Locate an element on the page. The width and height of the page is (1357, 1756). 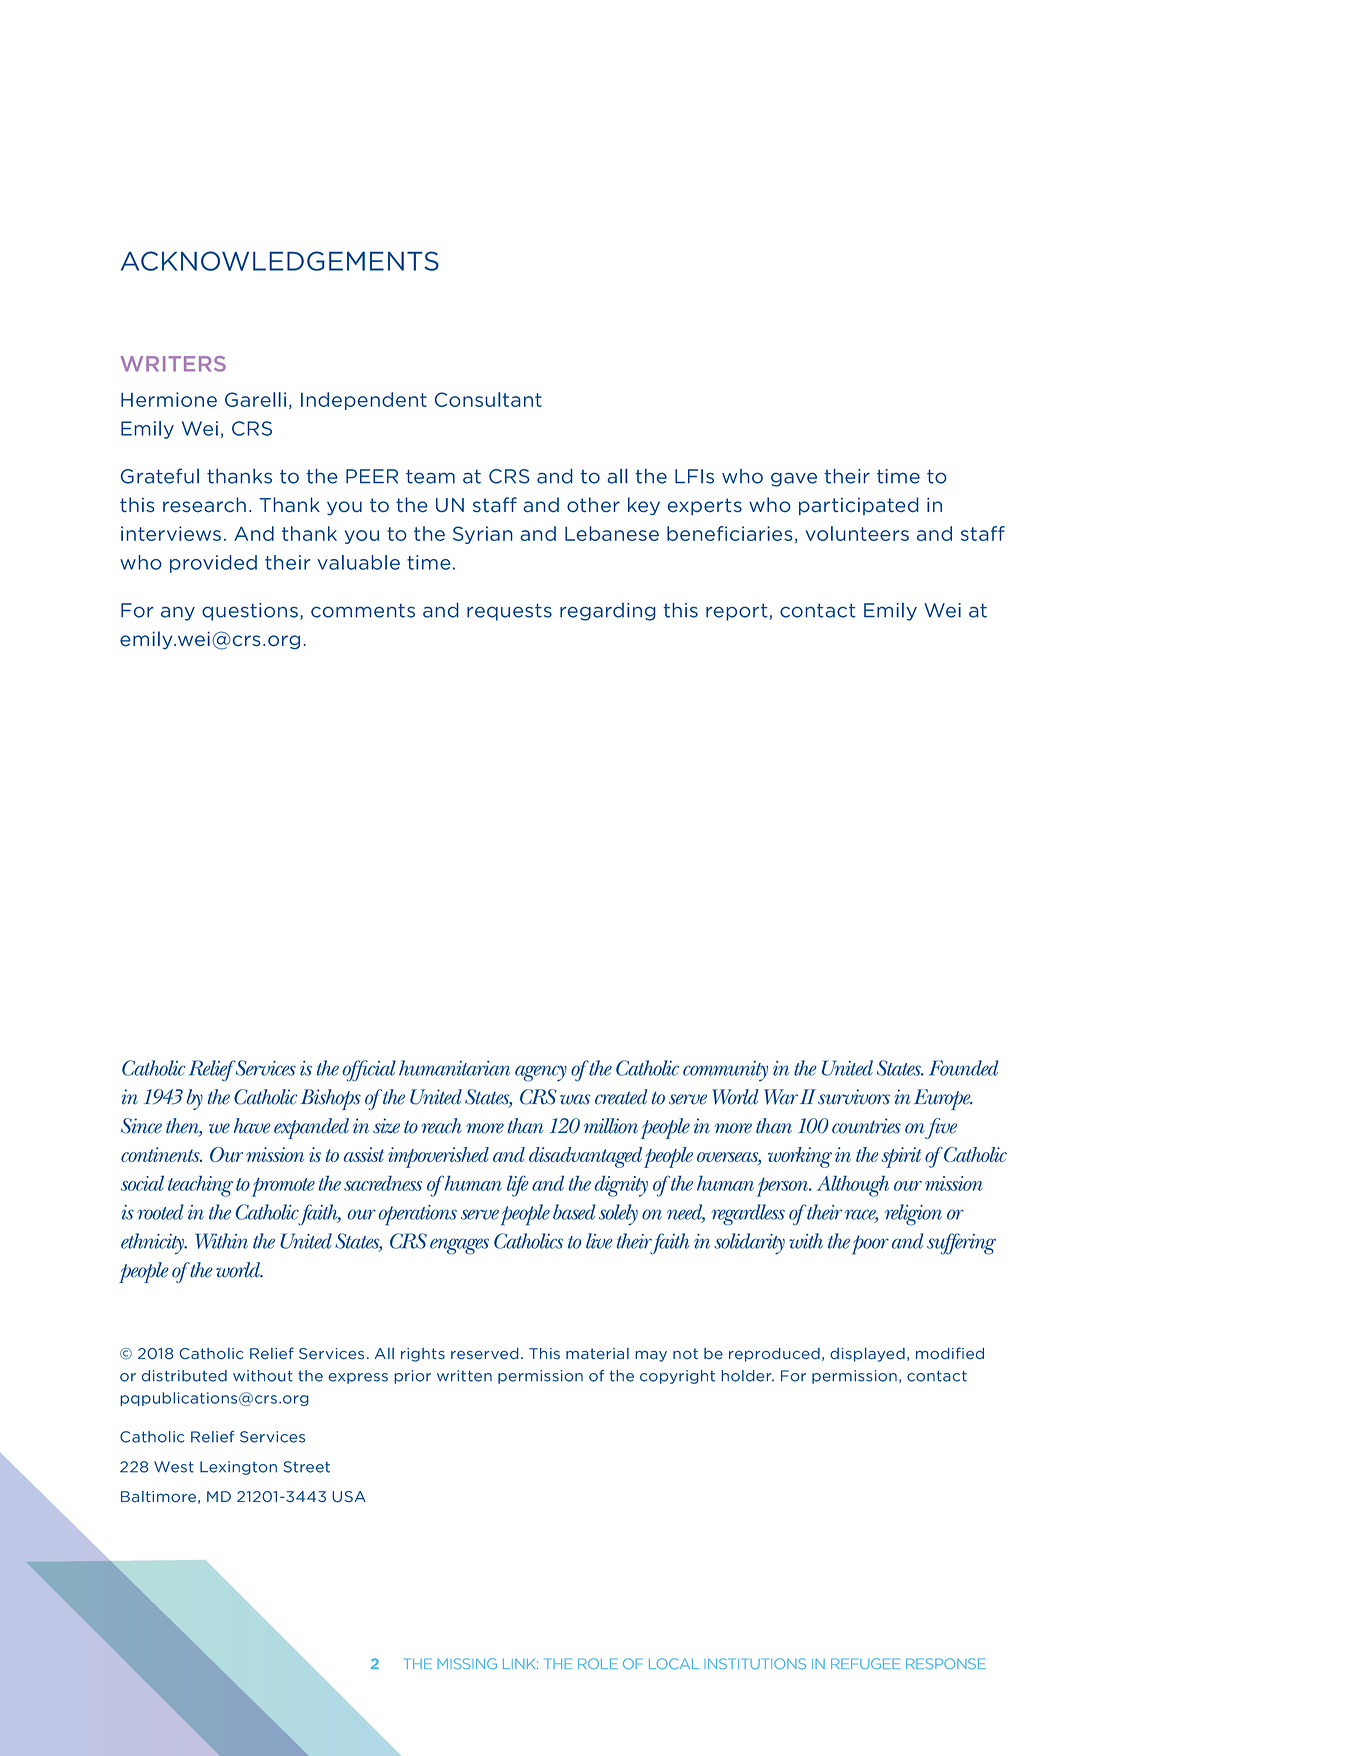
distributed is located at coordinates (184, 1376).
